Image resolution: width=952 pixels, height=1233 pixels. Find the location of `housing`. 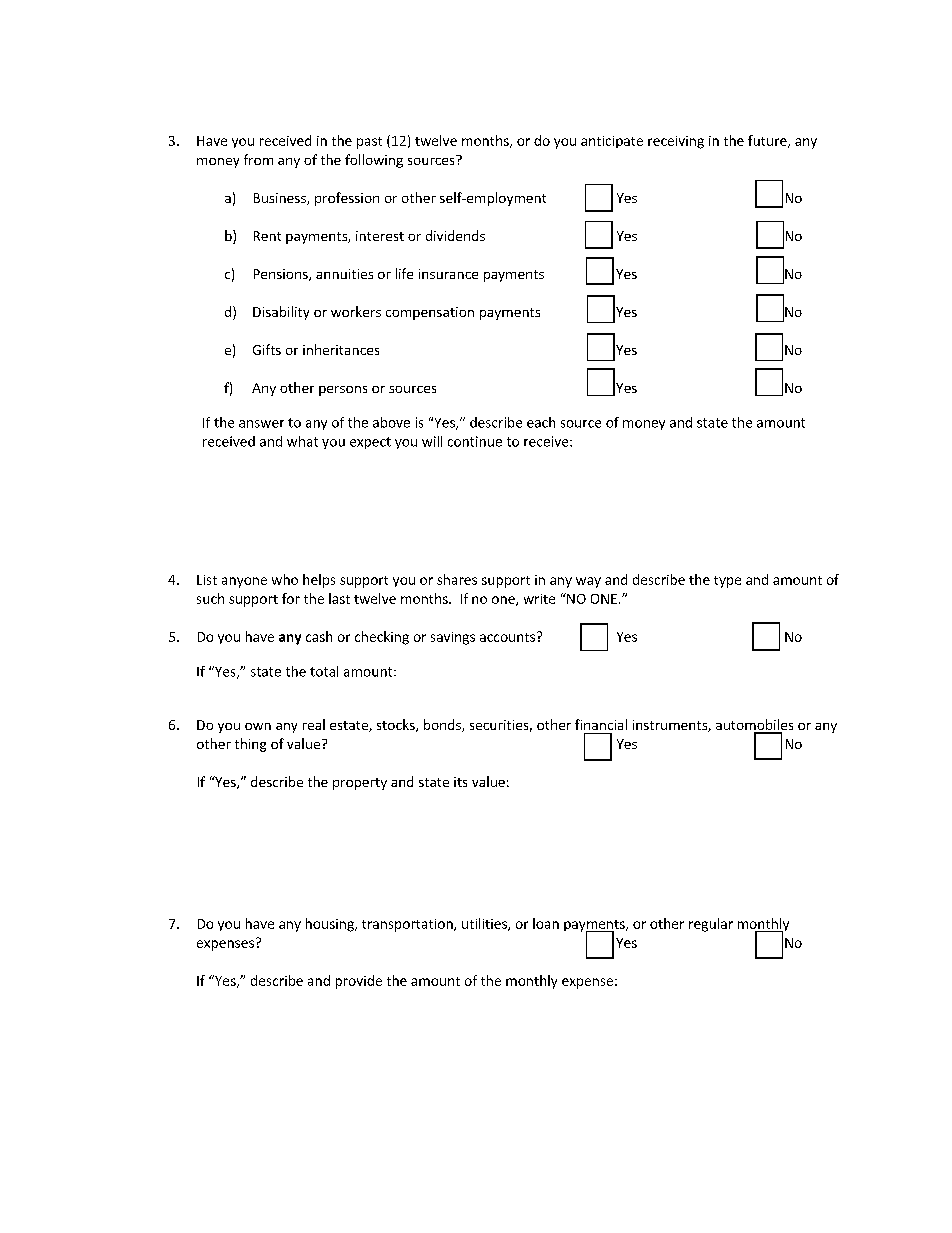

housing is located at coordinates (331, 925).
